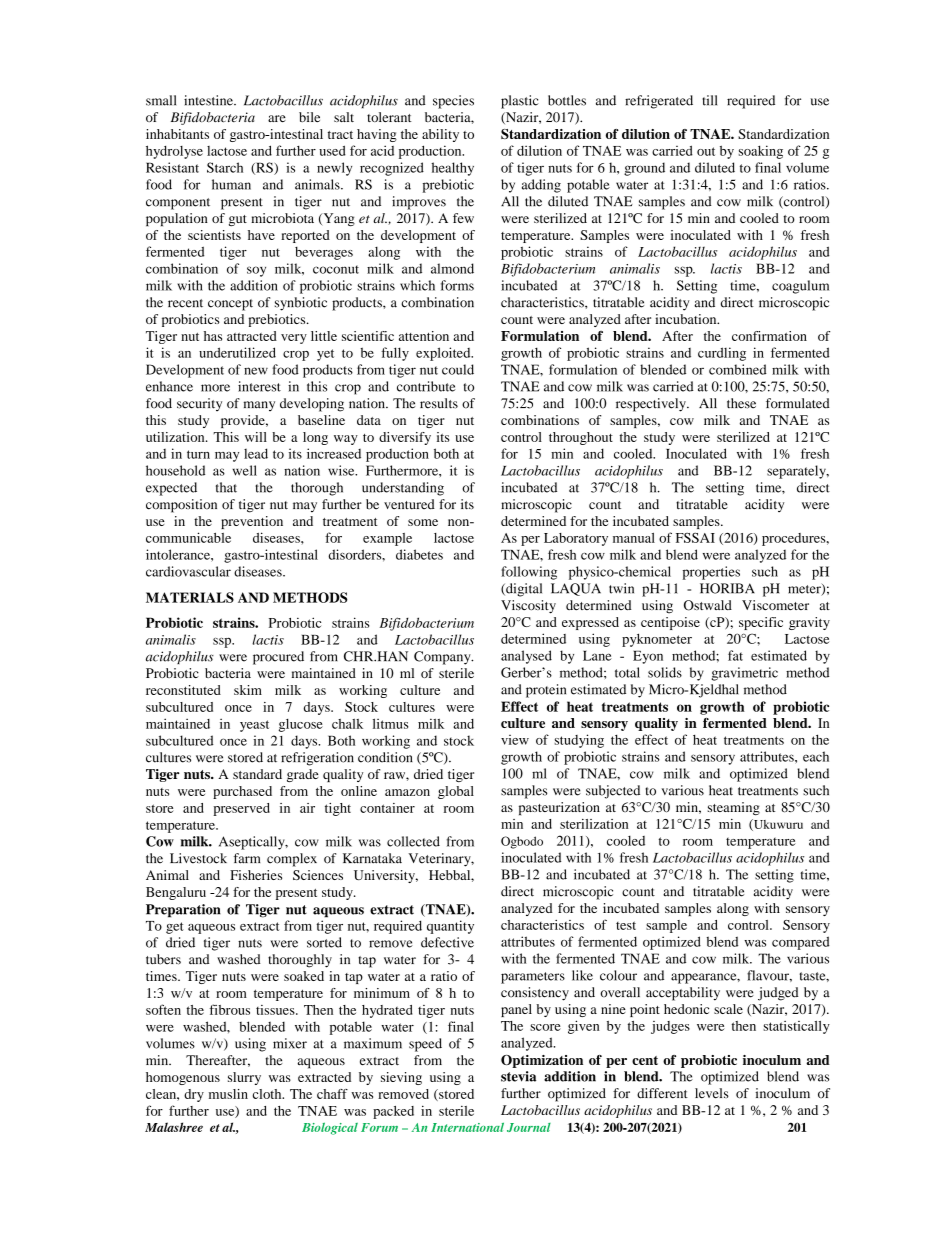 This image has height=1233, width=952. I want to click on Starch, so click(225, 167).
